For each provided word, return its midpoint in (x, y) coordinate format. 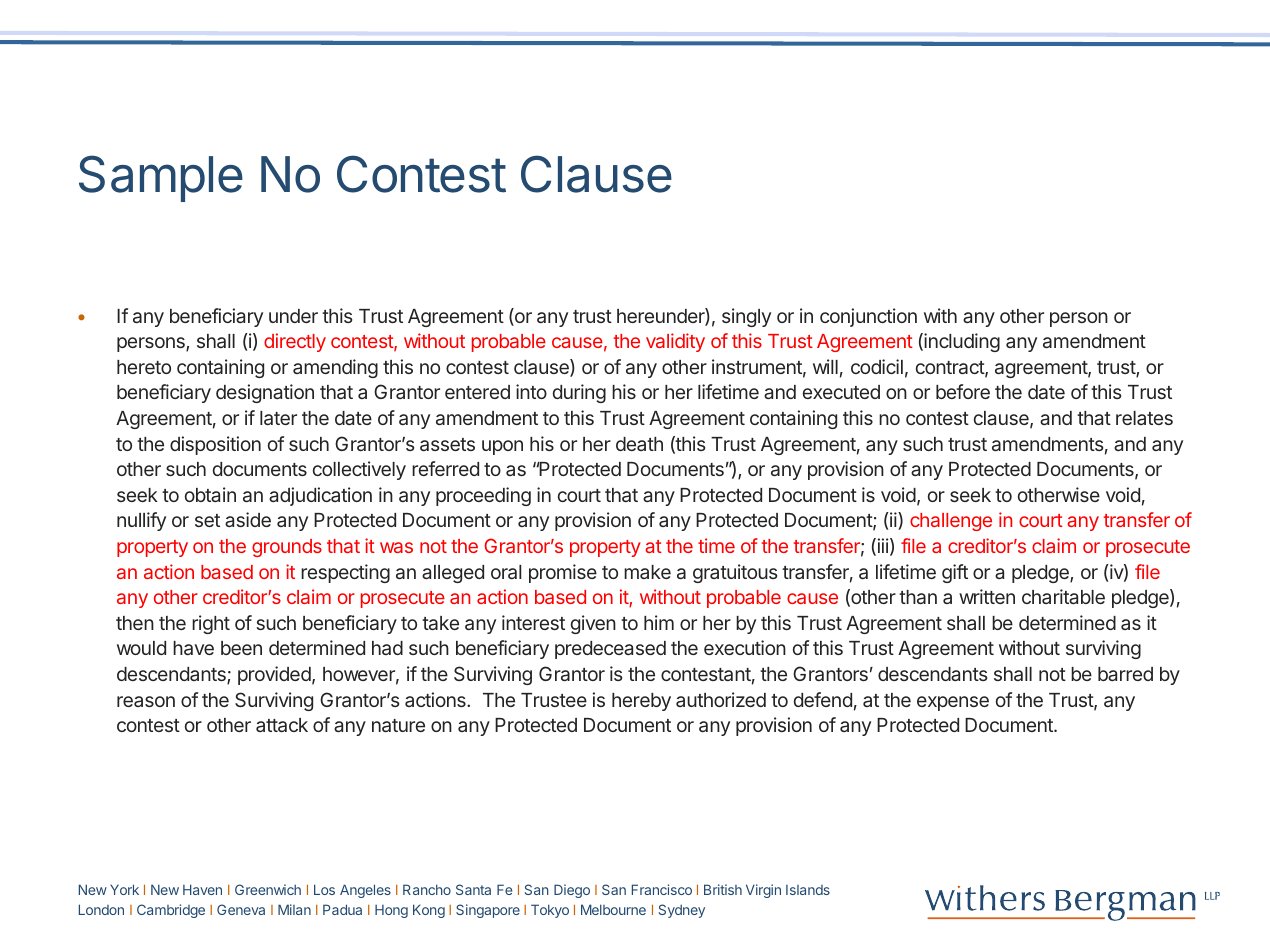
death (639, 444)
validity (675, 342)
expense (953, 703)
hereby (641, 702)
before (963, 391)
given (593, 624)
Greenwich (268, 889)
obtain (210, 494)
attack (282, 725)
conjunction (868, 317)
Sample (161, 178)
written (987, 596)
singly (746, 317)
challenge (951, 522)
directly (295, 342)
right (211, 624)
